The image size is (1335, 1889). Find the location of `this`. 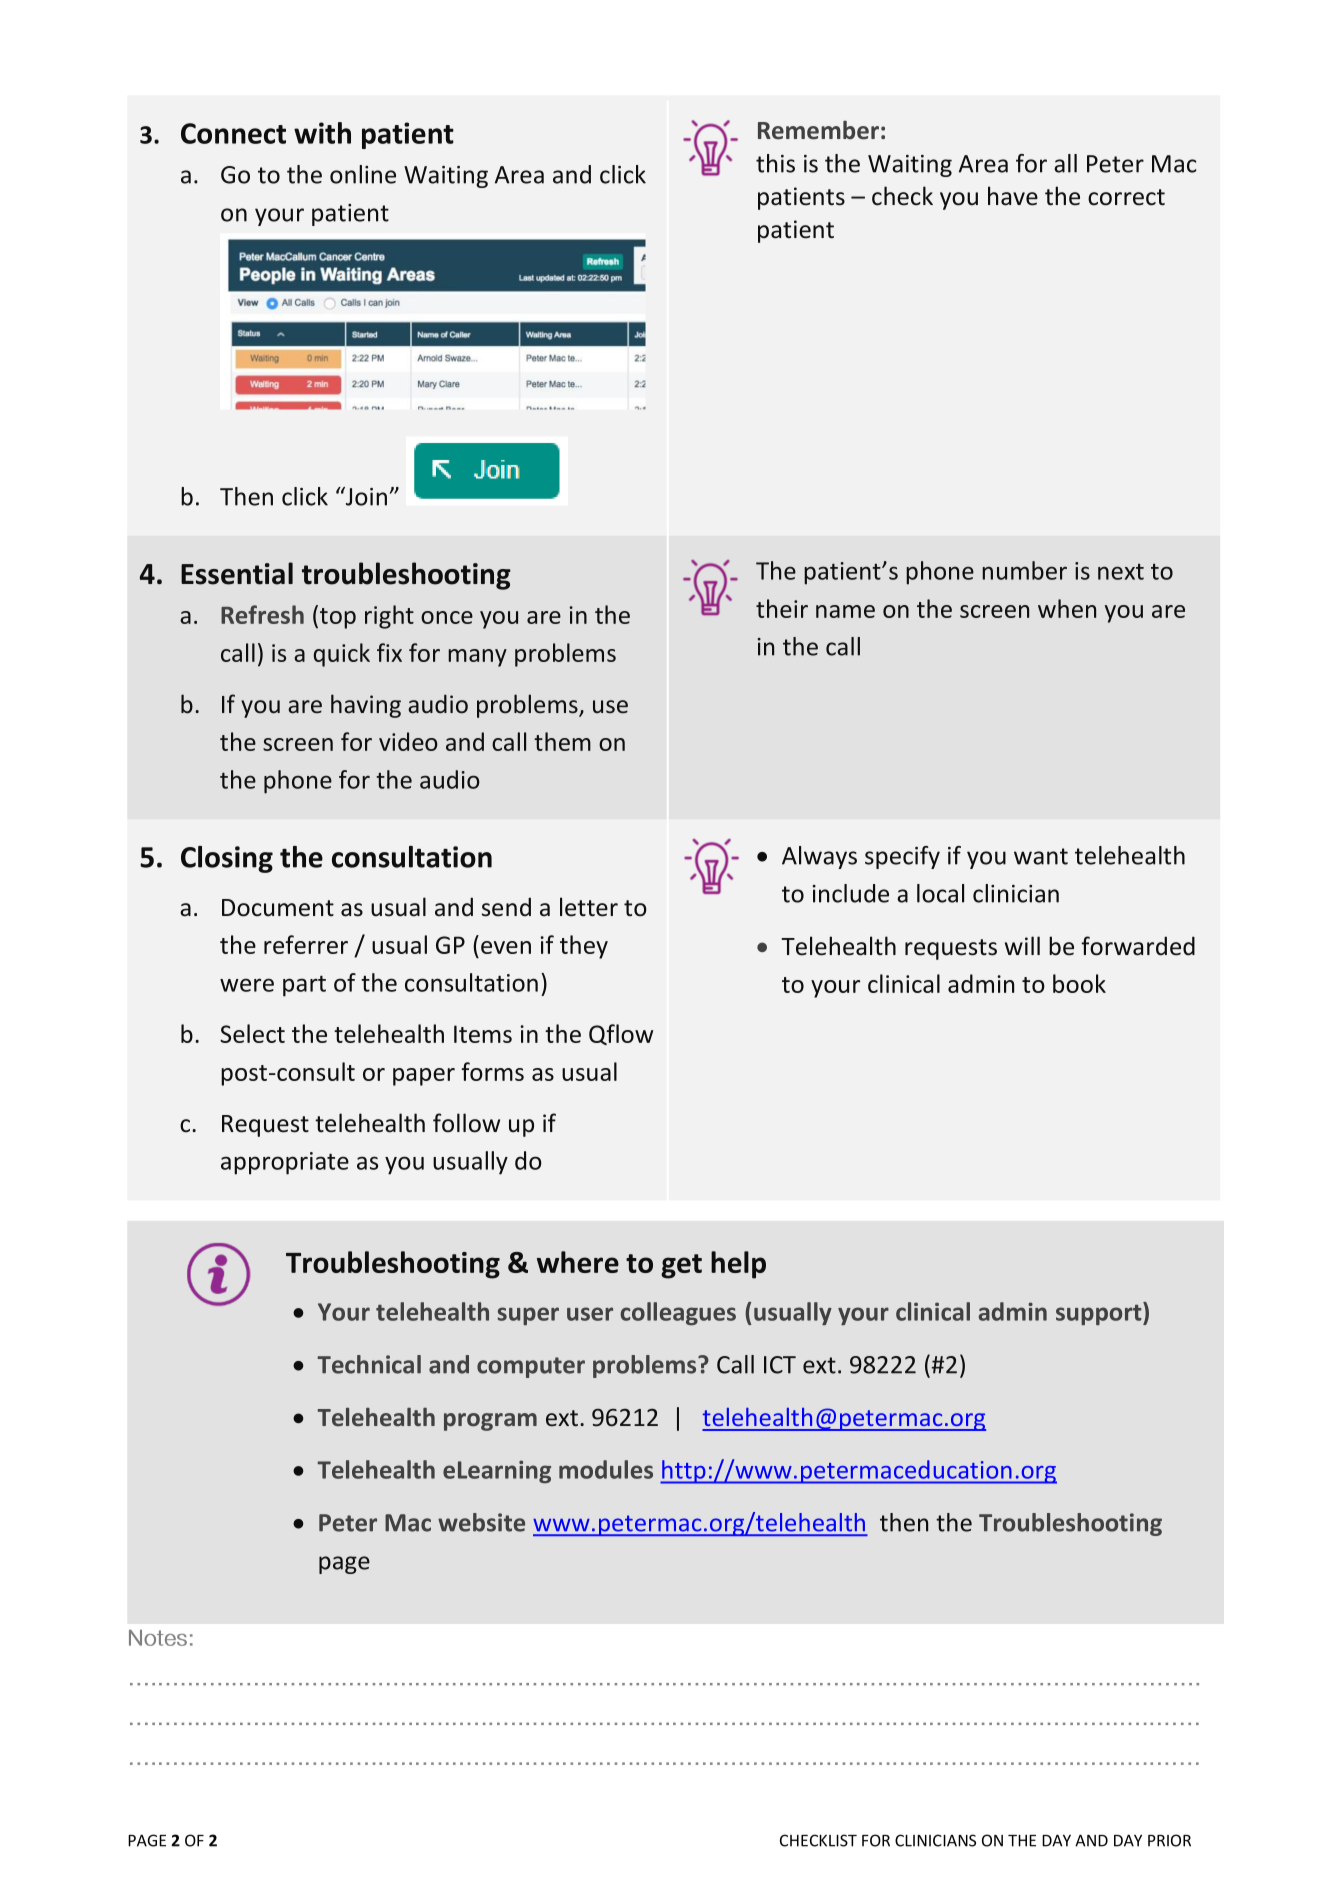

this is located at coordinates (775, 163).
